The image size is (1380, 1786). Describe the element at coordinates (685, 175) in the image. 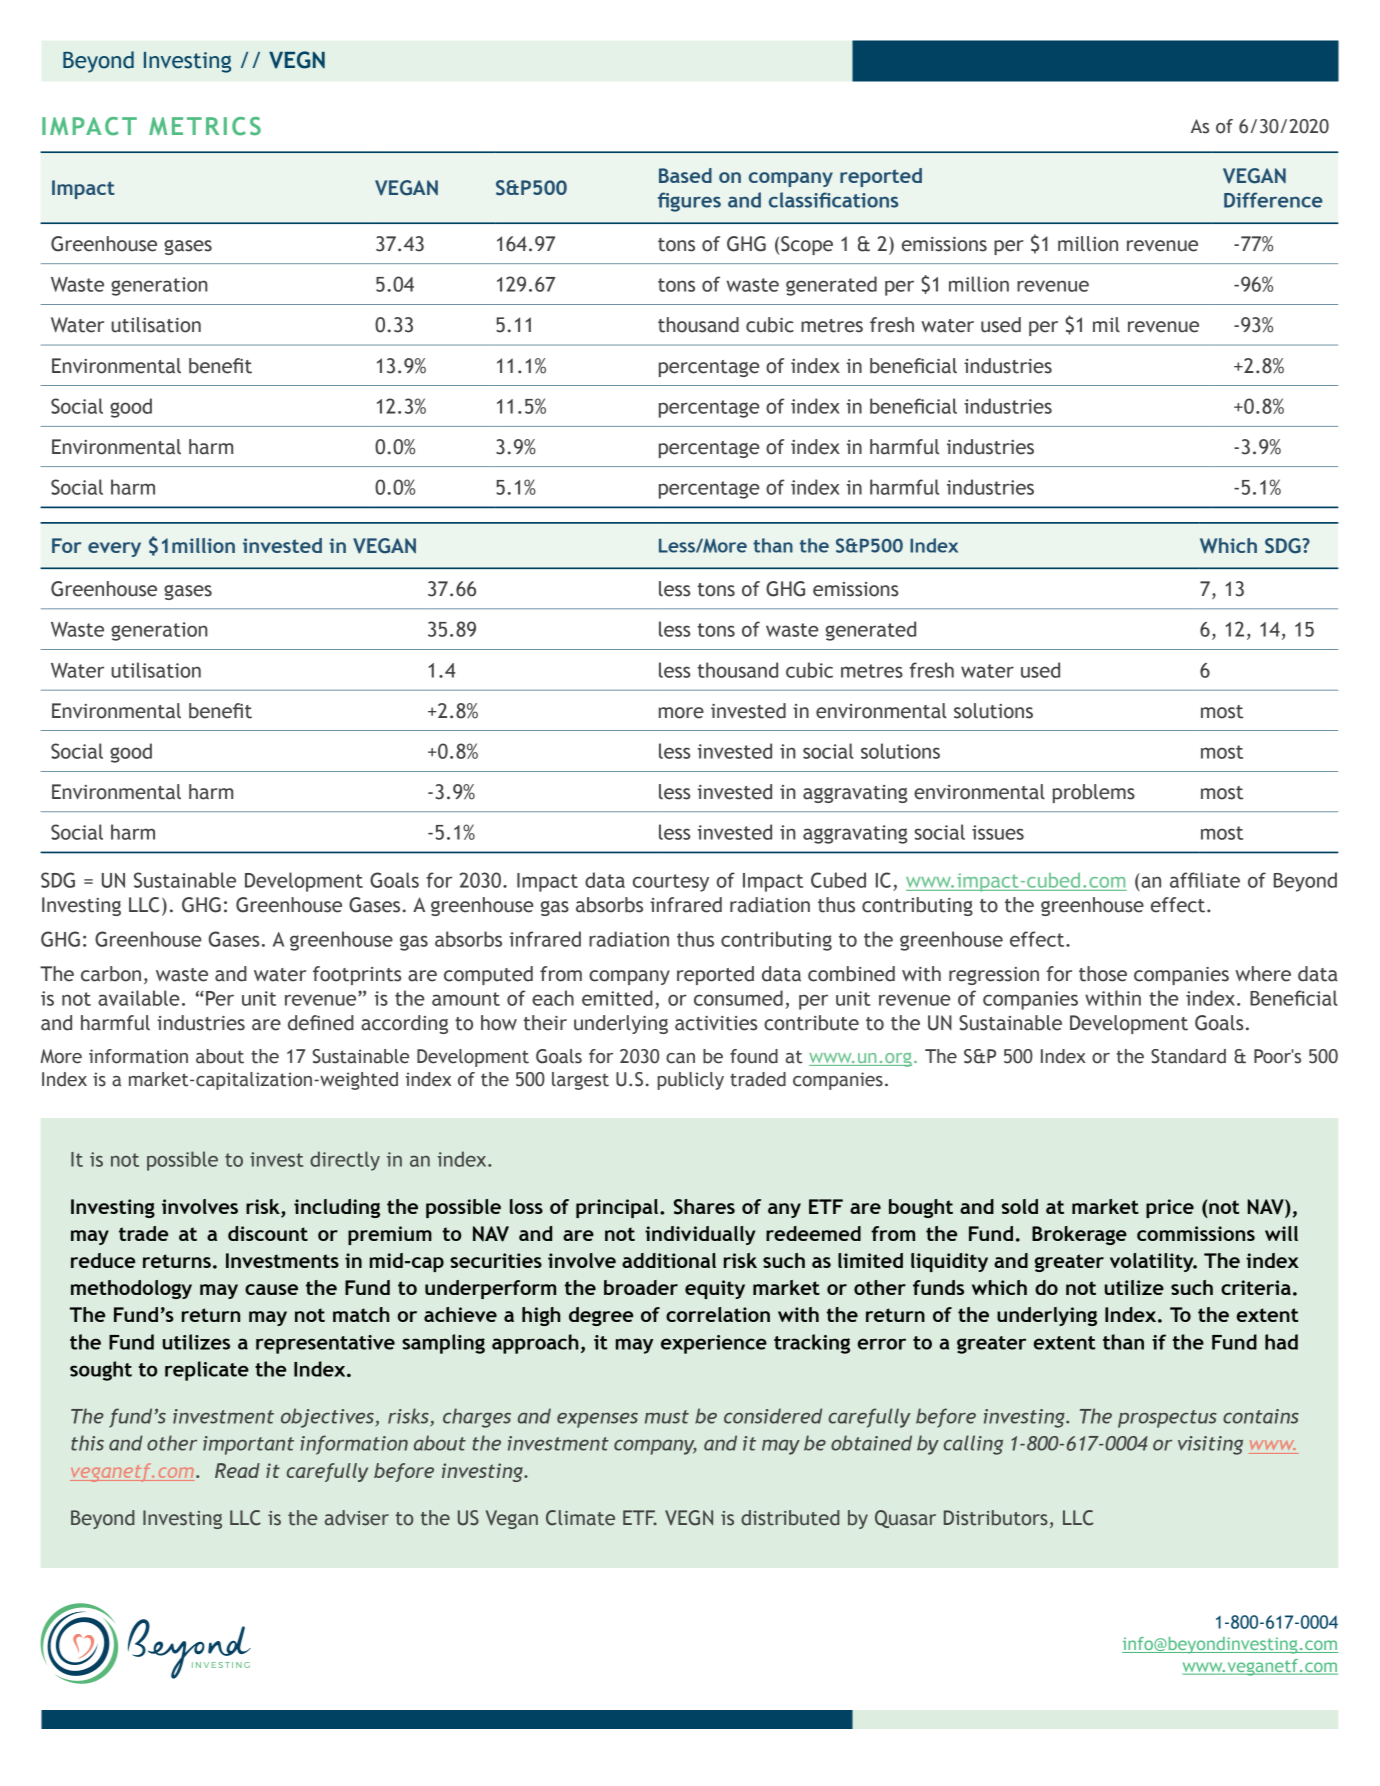

I see `Based` at that location.
